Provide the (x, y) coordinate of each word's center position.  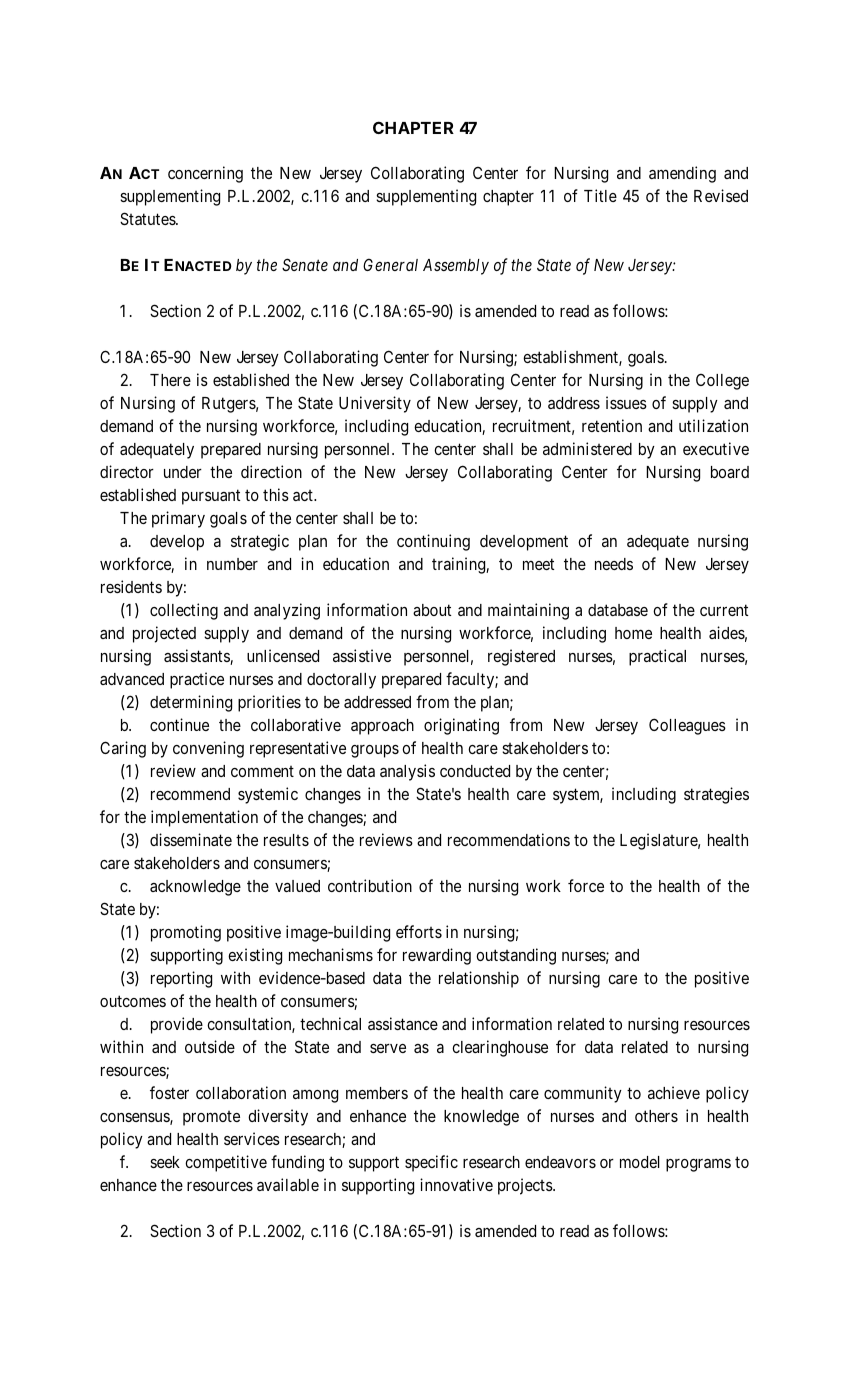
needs (614, 564)
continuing (433, 542)
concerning (205, 174)
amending (682, 174)
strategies (716, 795)
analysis (407, 772)
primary (178, 519)
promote (211, 1118)
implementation (204, 818)
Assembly (456, 267)
